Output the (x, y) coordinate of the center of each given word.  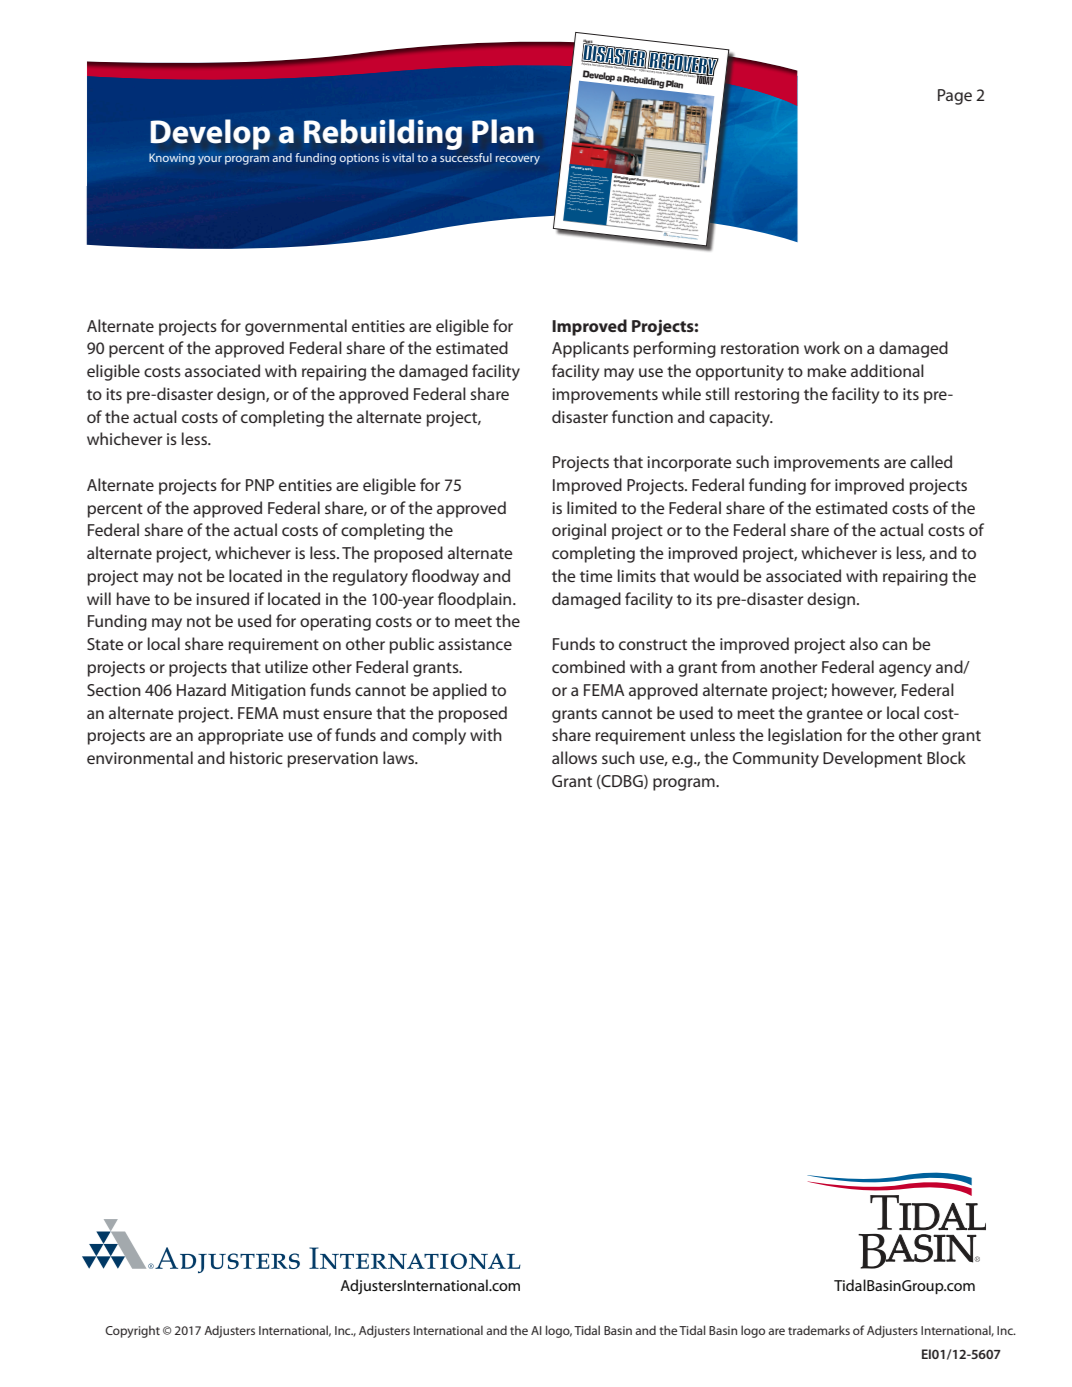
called (931, 461)
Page (955, 97)
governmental (296, 327)
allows (574, 757)
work (822, 347)
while (681, 393)
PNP (260, 485)
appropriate (241, 737)
